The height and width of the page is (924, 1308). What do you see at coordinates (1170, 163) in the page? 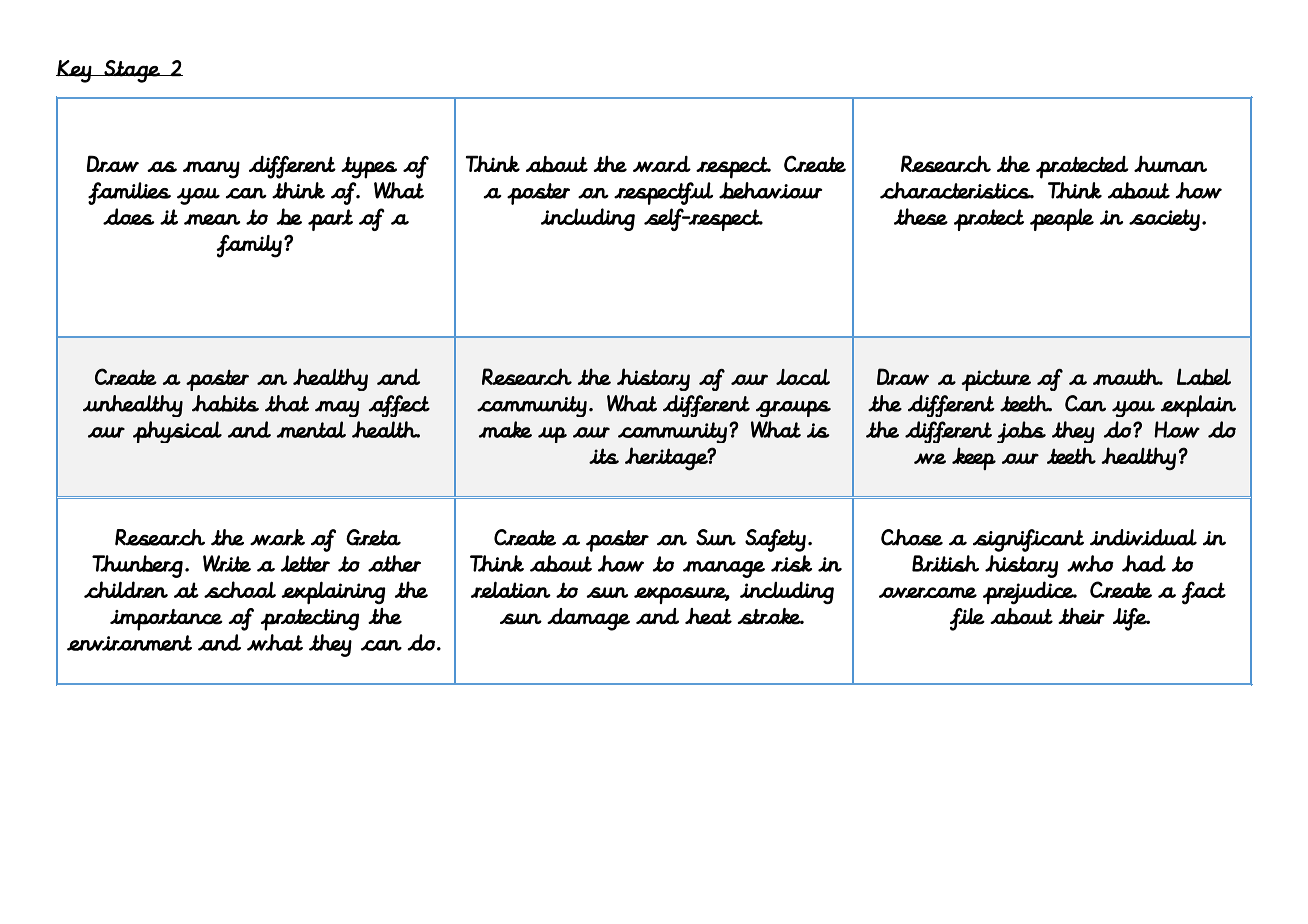
I see `human` at bounding box center [1170, 163].
